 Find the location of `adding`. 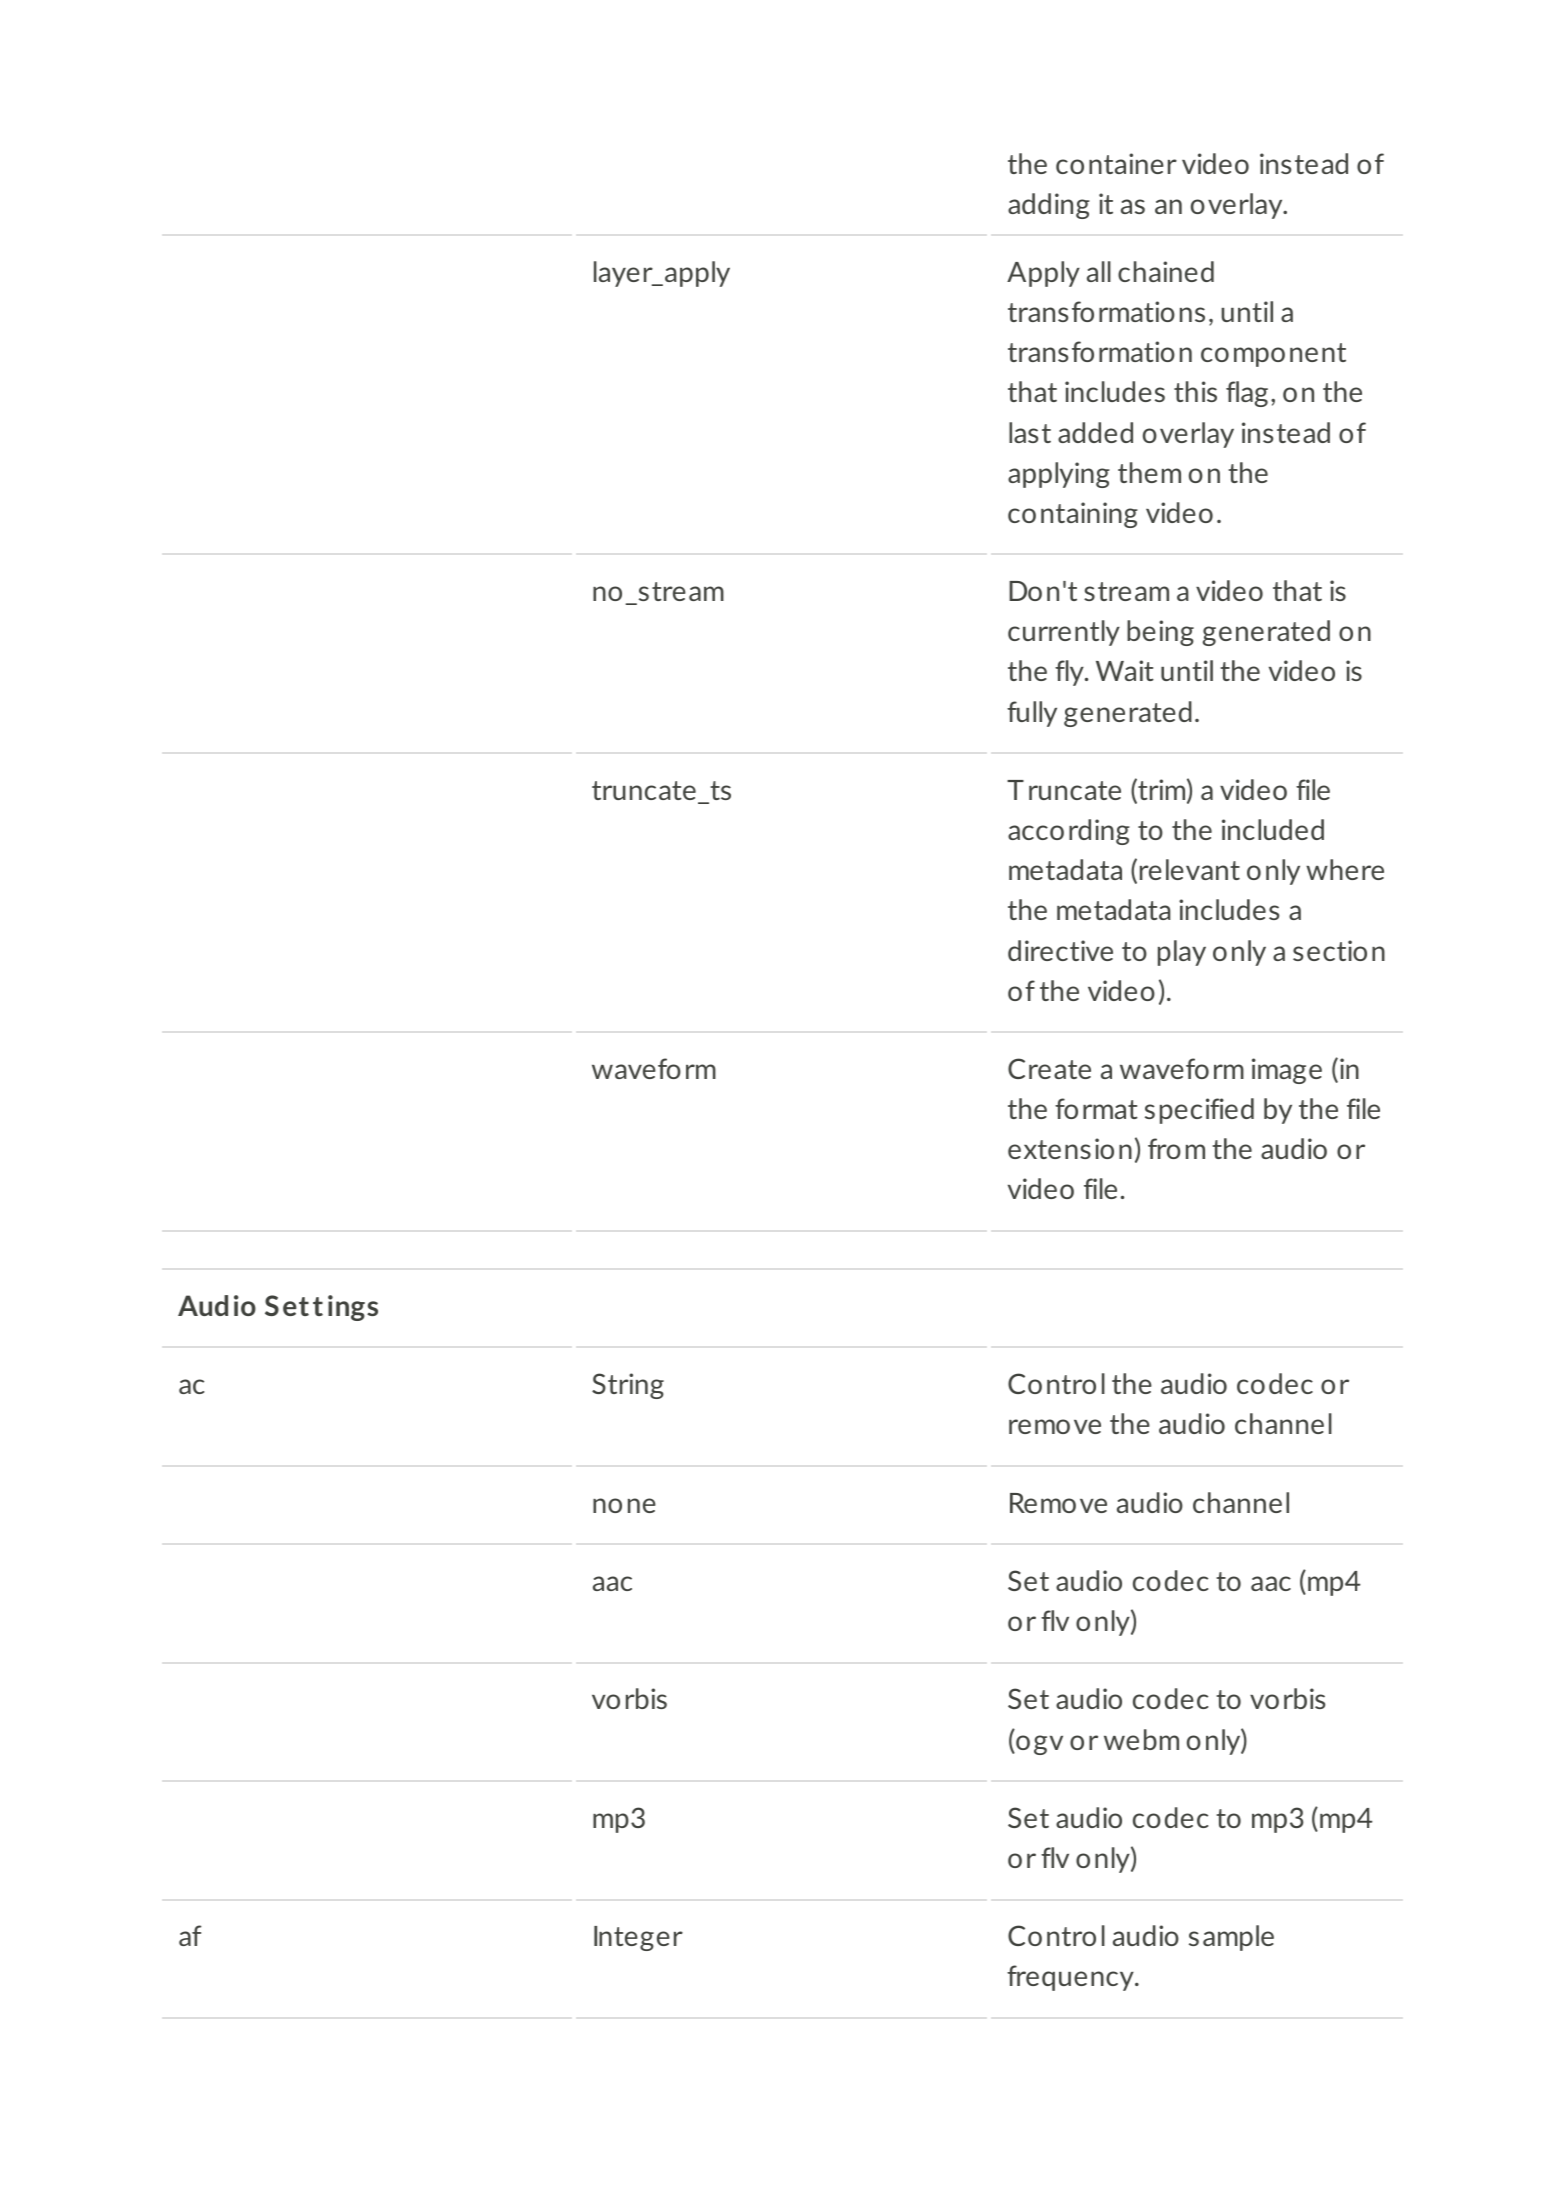

adding is located at coordinates (1049, 206).
